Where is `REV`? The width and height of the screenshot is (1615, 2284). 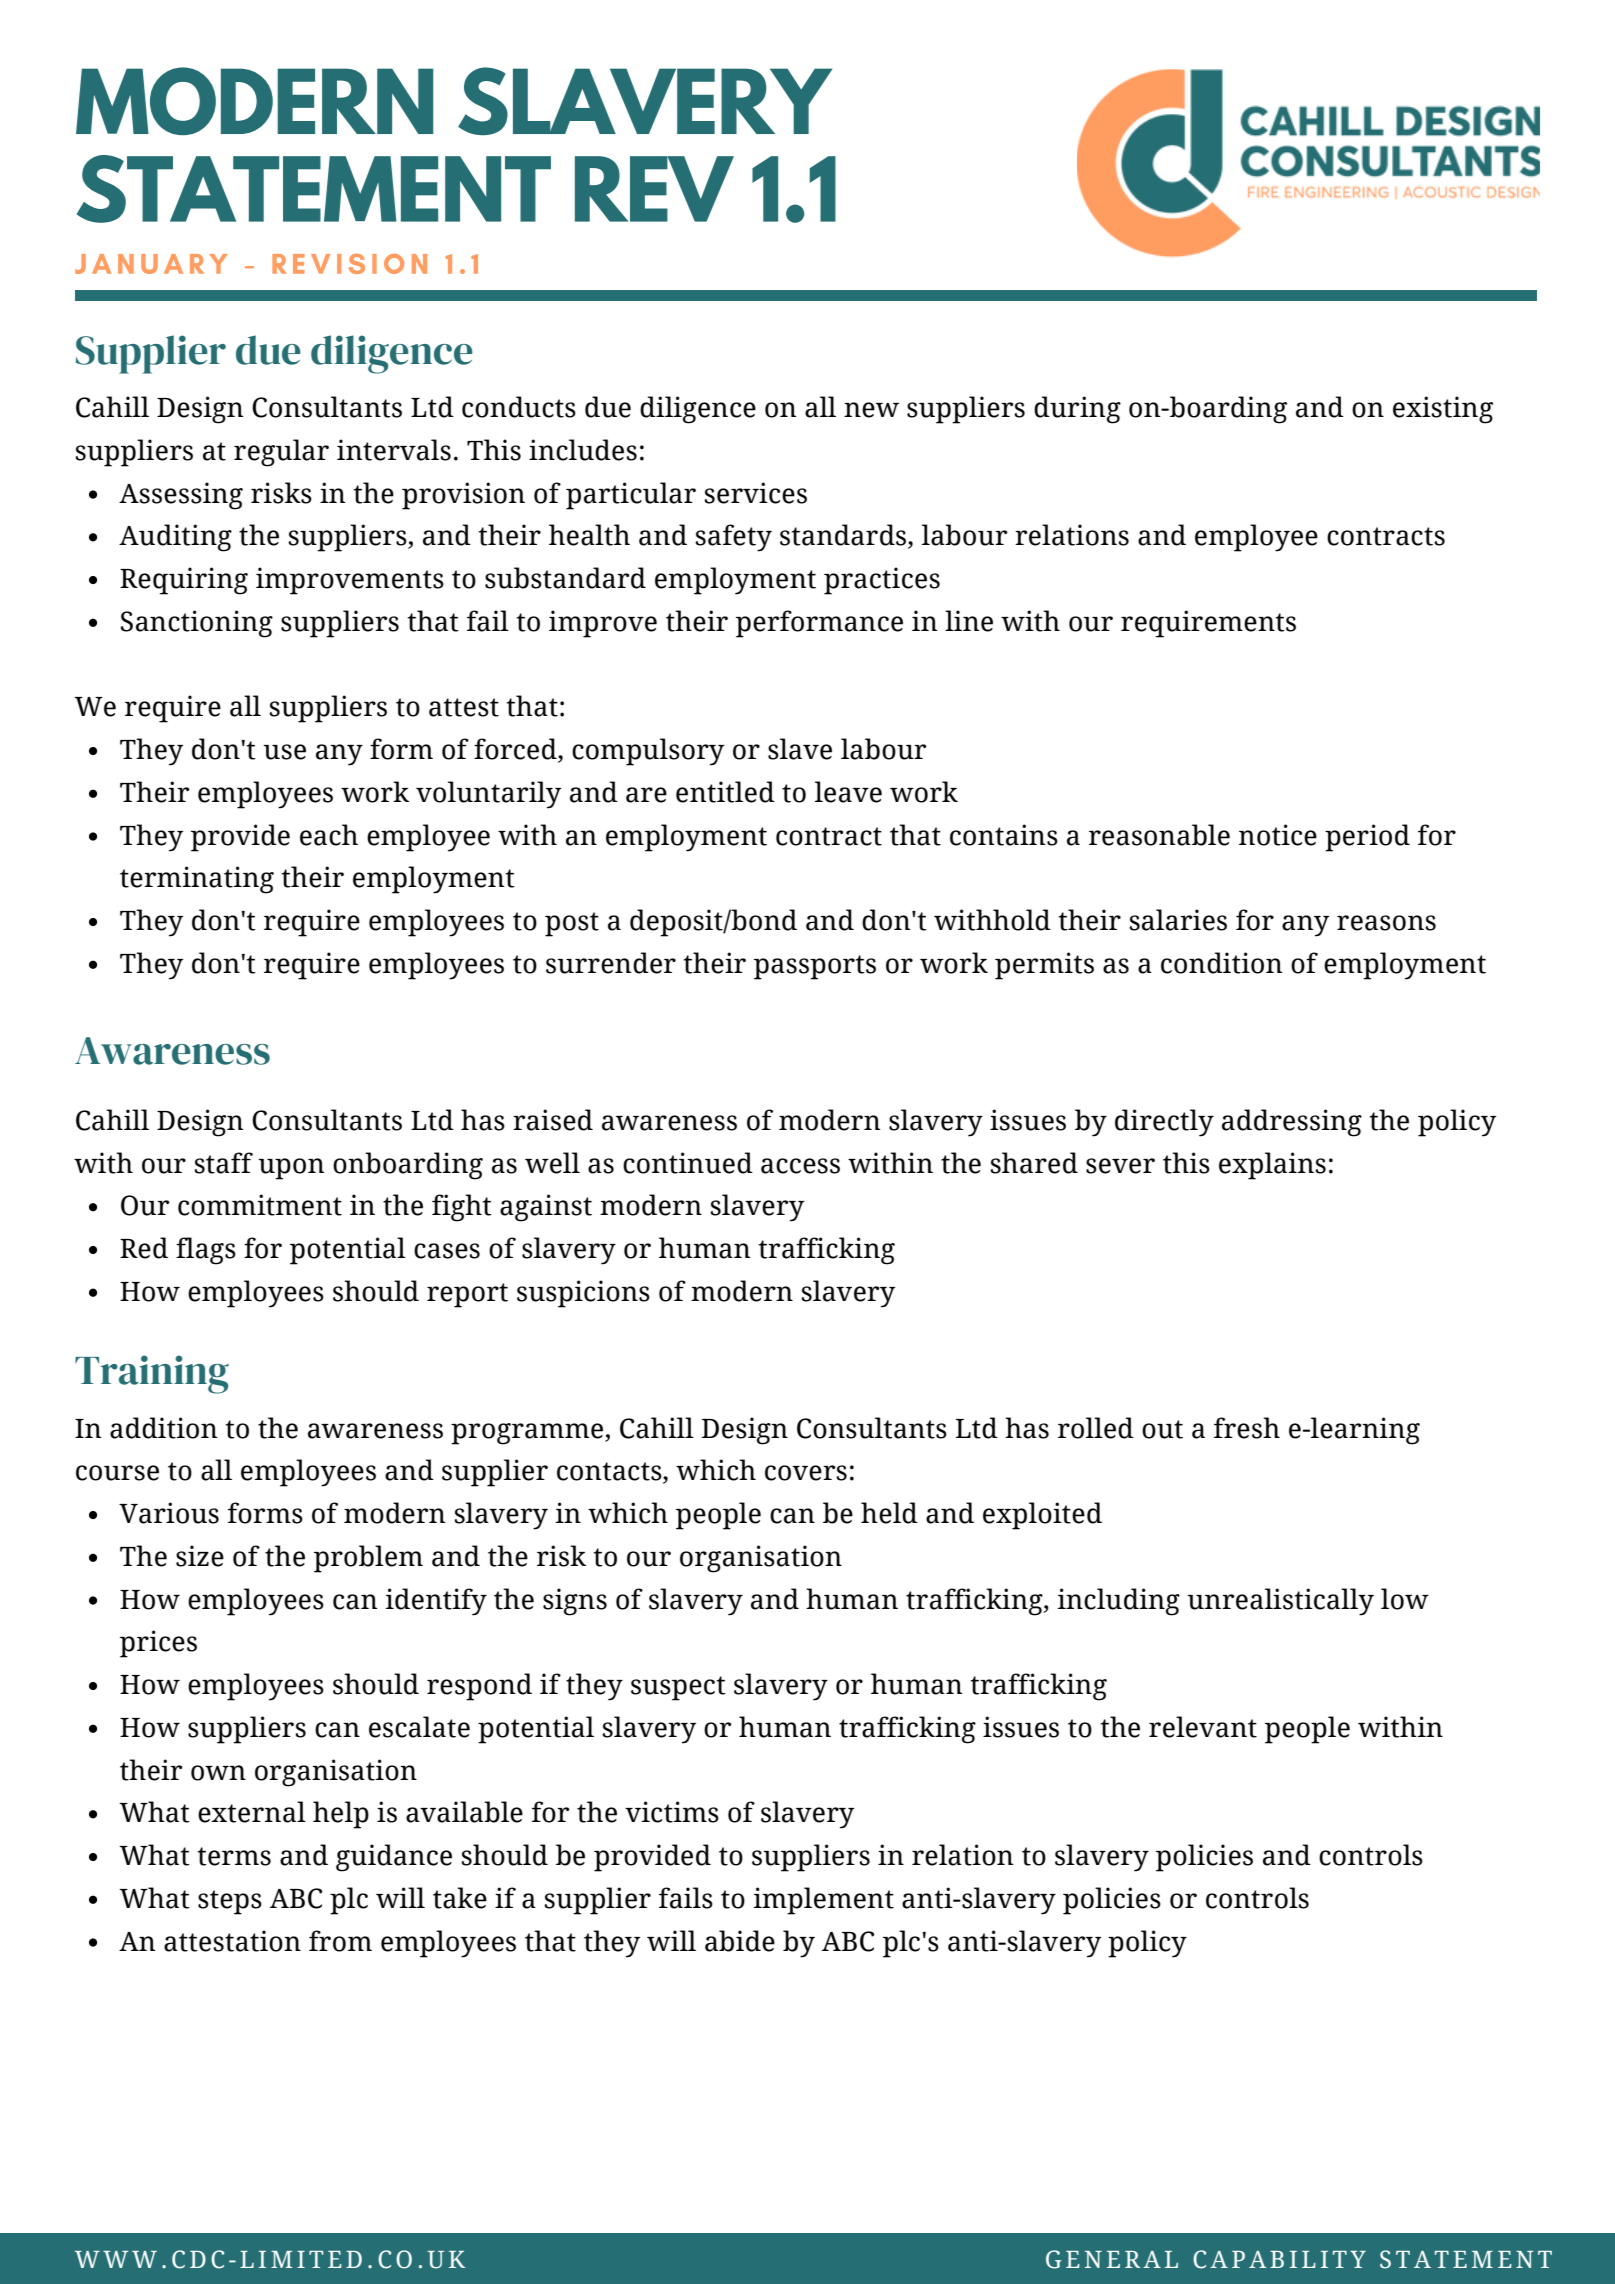
REV is located at coordinates (654, 189).
